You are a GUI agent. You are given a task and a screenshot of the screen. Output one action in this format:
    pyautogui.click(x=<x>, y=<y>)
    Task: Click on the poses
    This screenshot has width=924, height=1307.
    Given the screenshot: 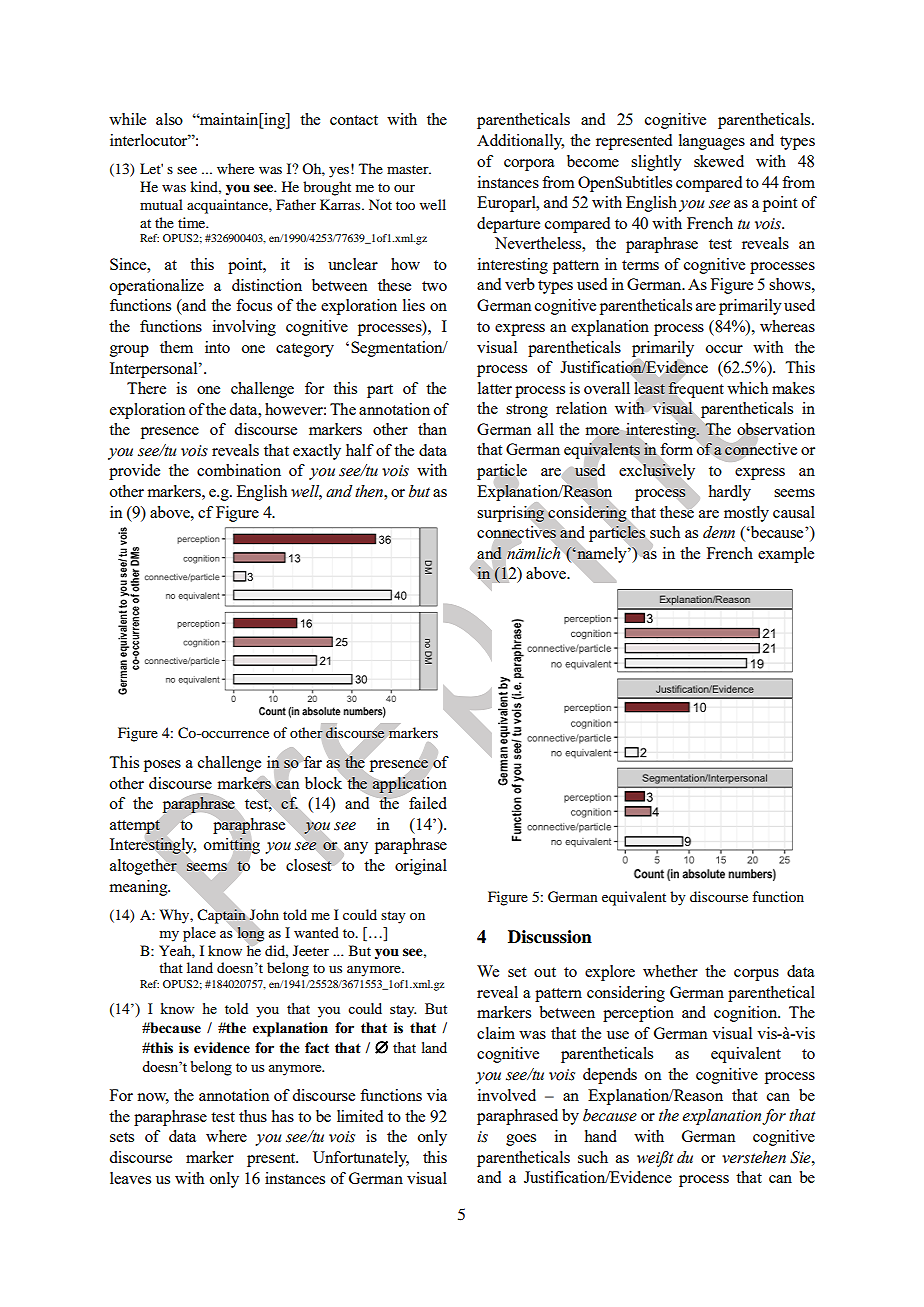 What is the action you would take?
    pyautogui.click(x=162, y=766)
